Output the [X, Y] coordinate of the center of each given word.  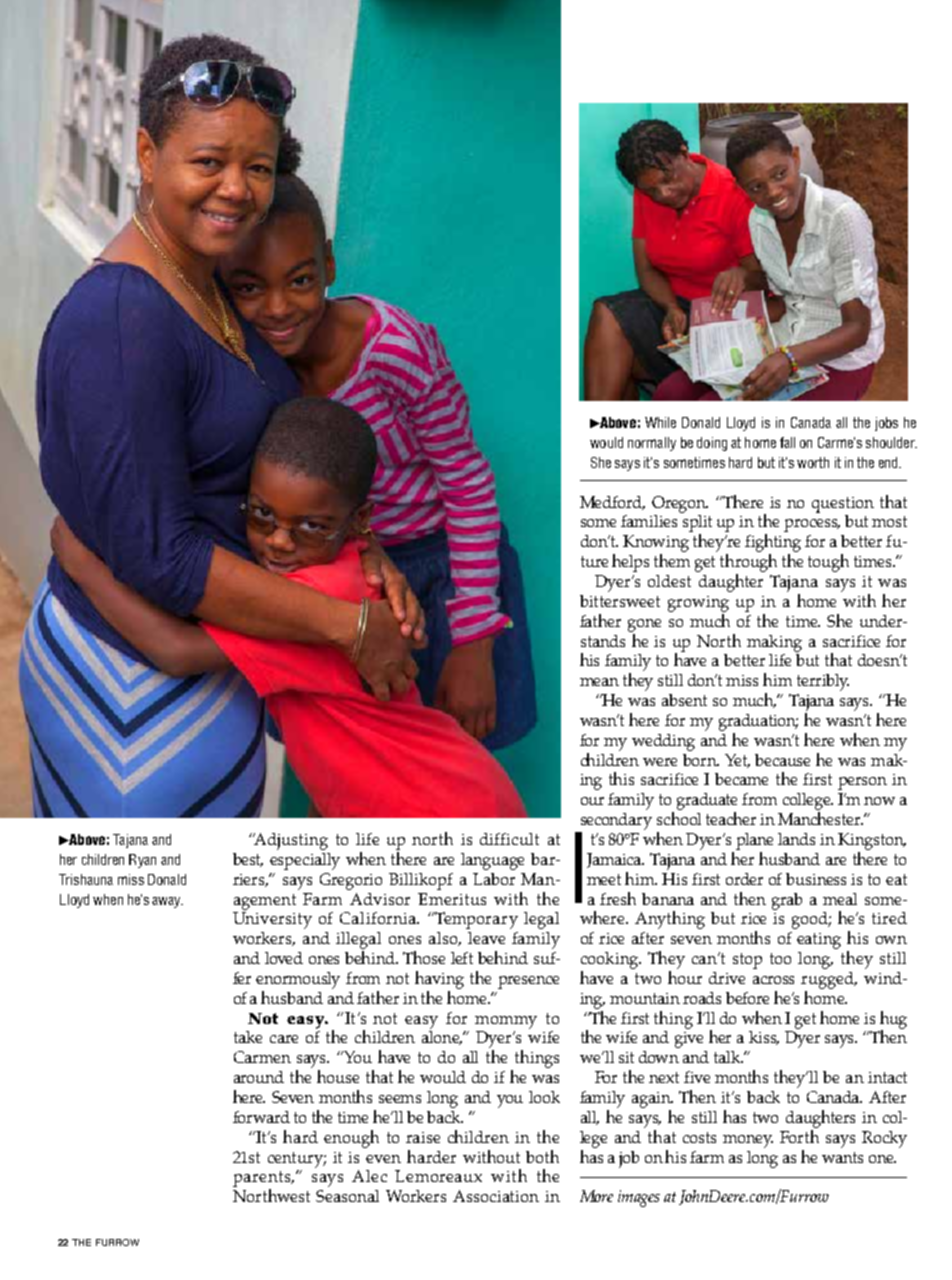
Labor [494, 879]
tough [828, 563]
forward [261, 1117]
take [248, 1037]
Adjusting [290, 841]
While [660, 422]
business [816, 879]
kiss [764, 1038]
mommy [506, 1022]
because [782, 760]
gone [644, 625]
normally [652, 444]
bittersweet [620, 601]
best [248, 860]
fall [787, 442]
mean [599, 682]
